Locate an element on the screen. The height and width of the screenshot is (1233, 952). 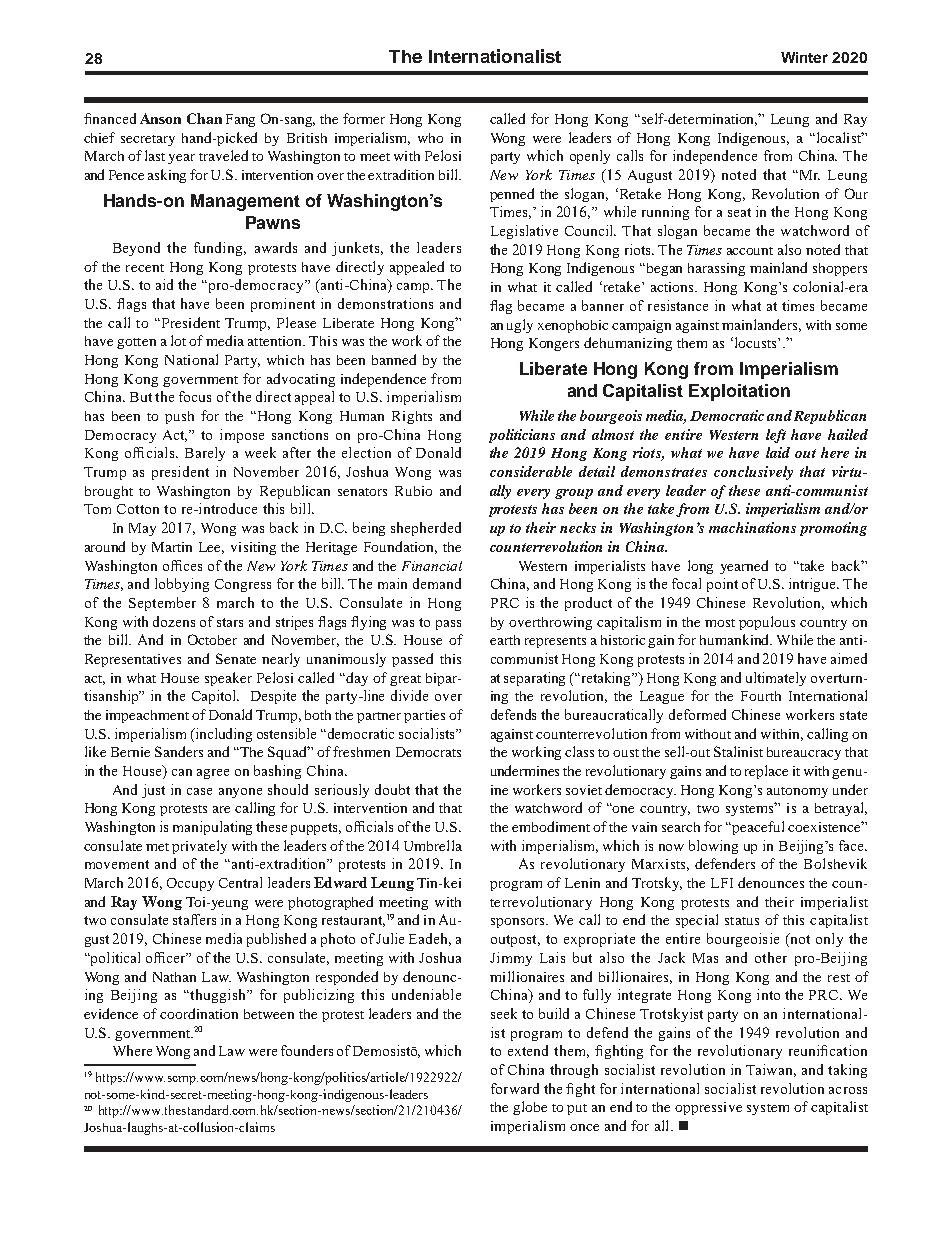
Democrats is located at coordinates (428, 752).
